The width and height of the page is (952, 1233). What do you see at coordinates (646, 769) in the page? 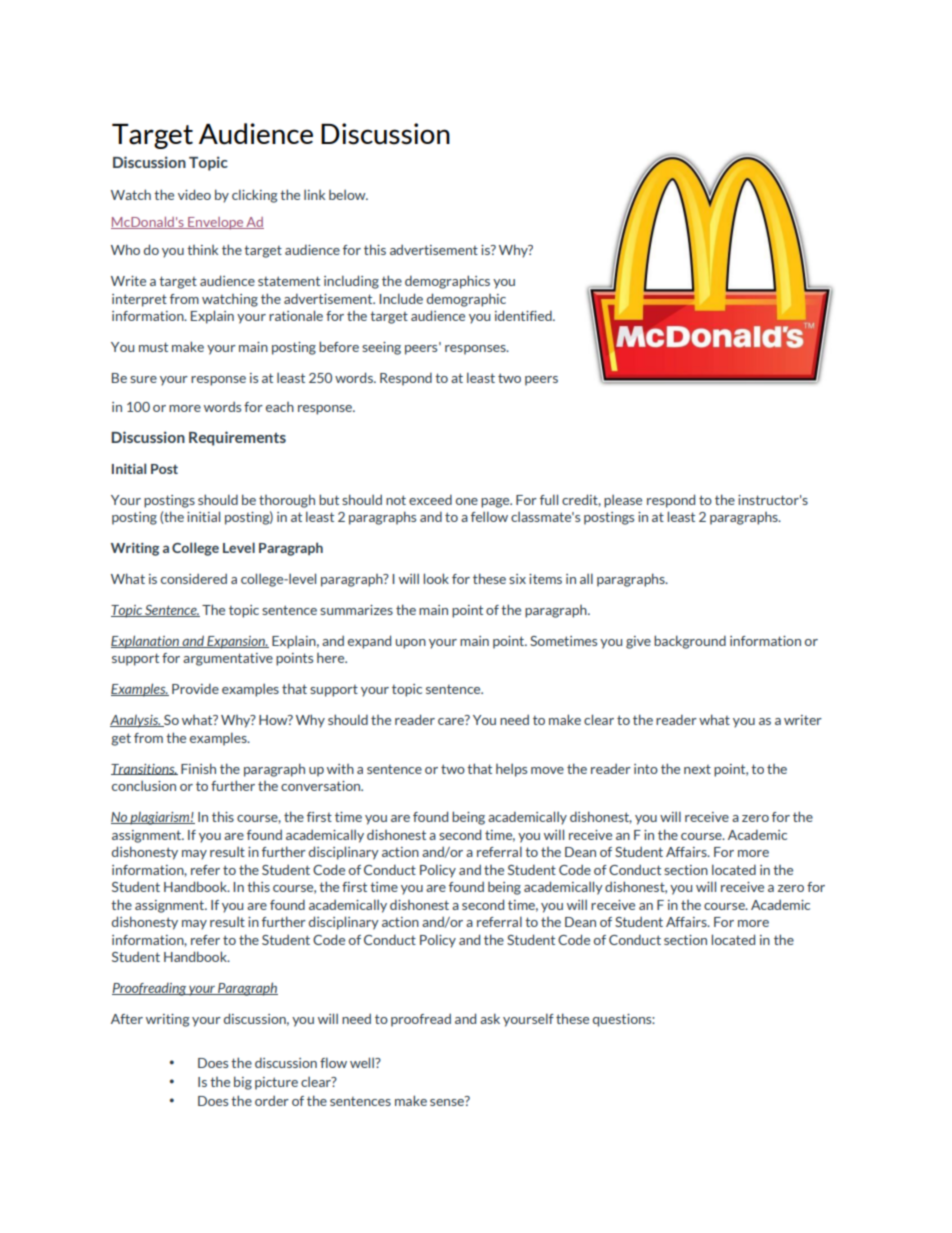
I see `into` at bounding box center [646, 769].
